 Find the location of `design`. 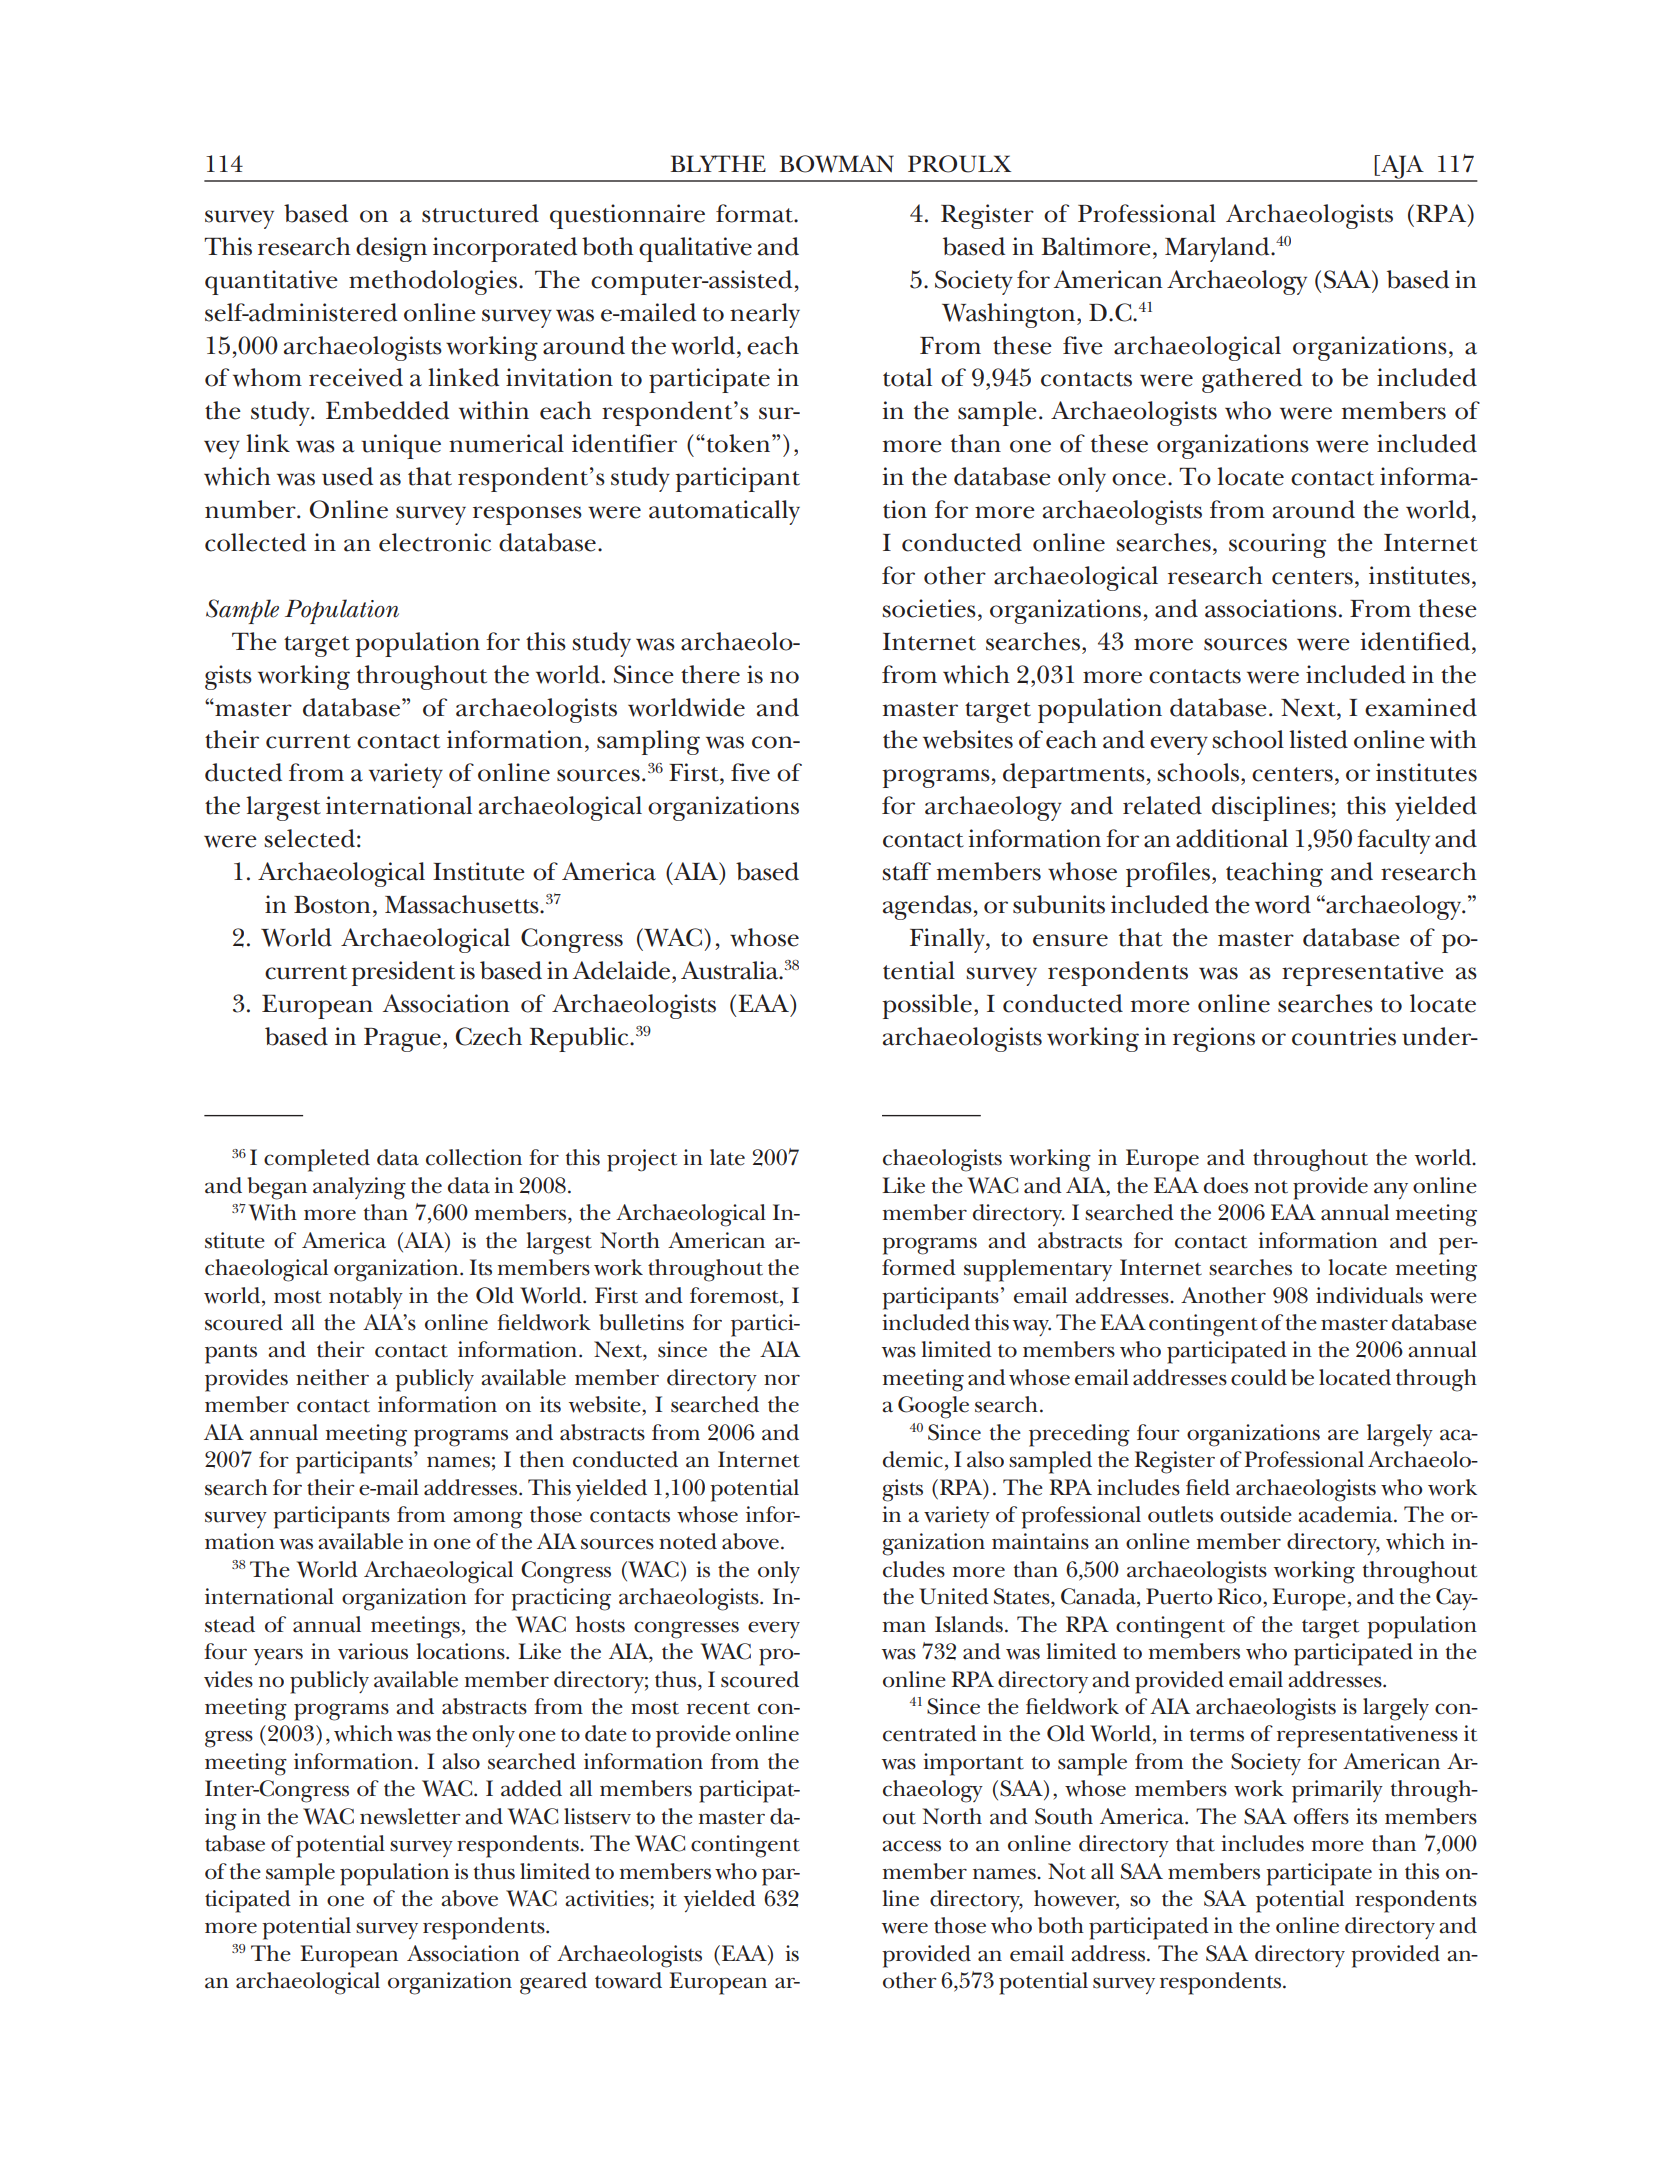

design is located at coordinates (391, 249).
